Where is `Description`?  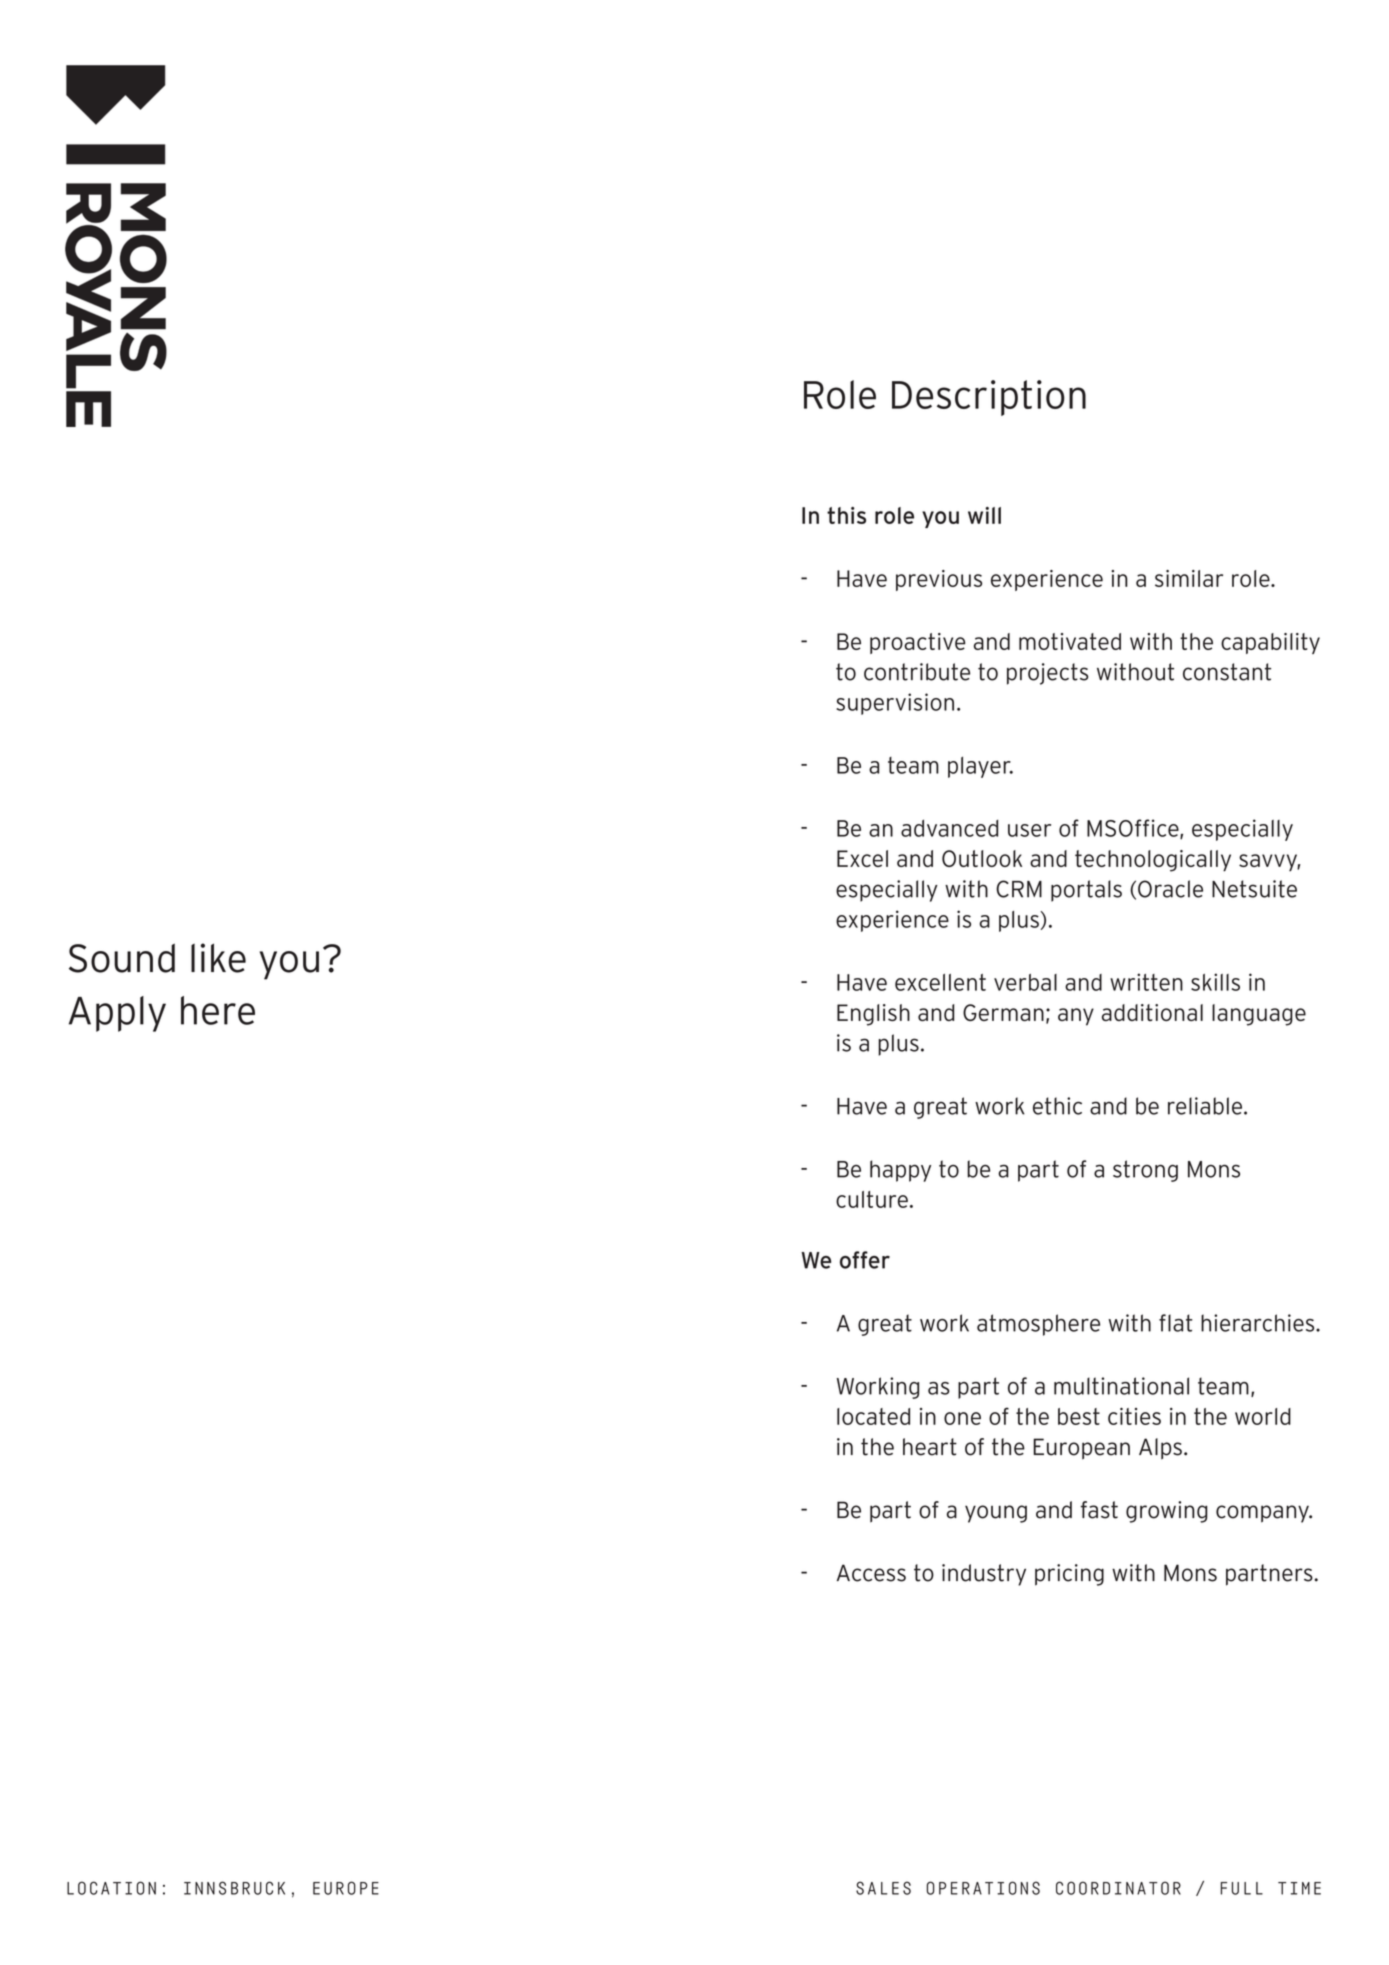 Description is located at coordinates (989, 398).
